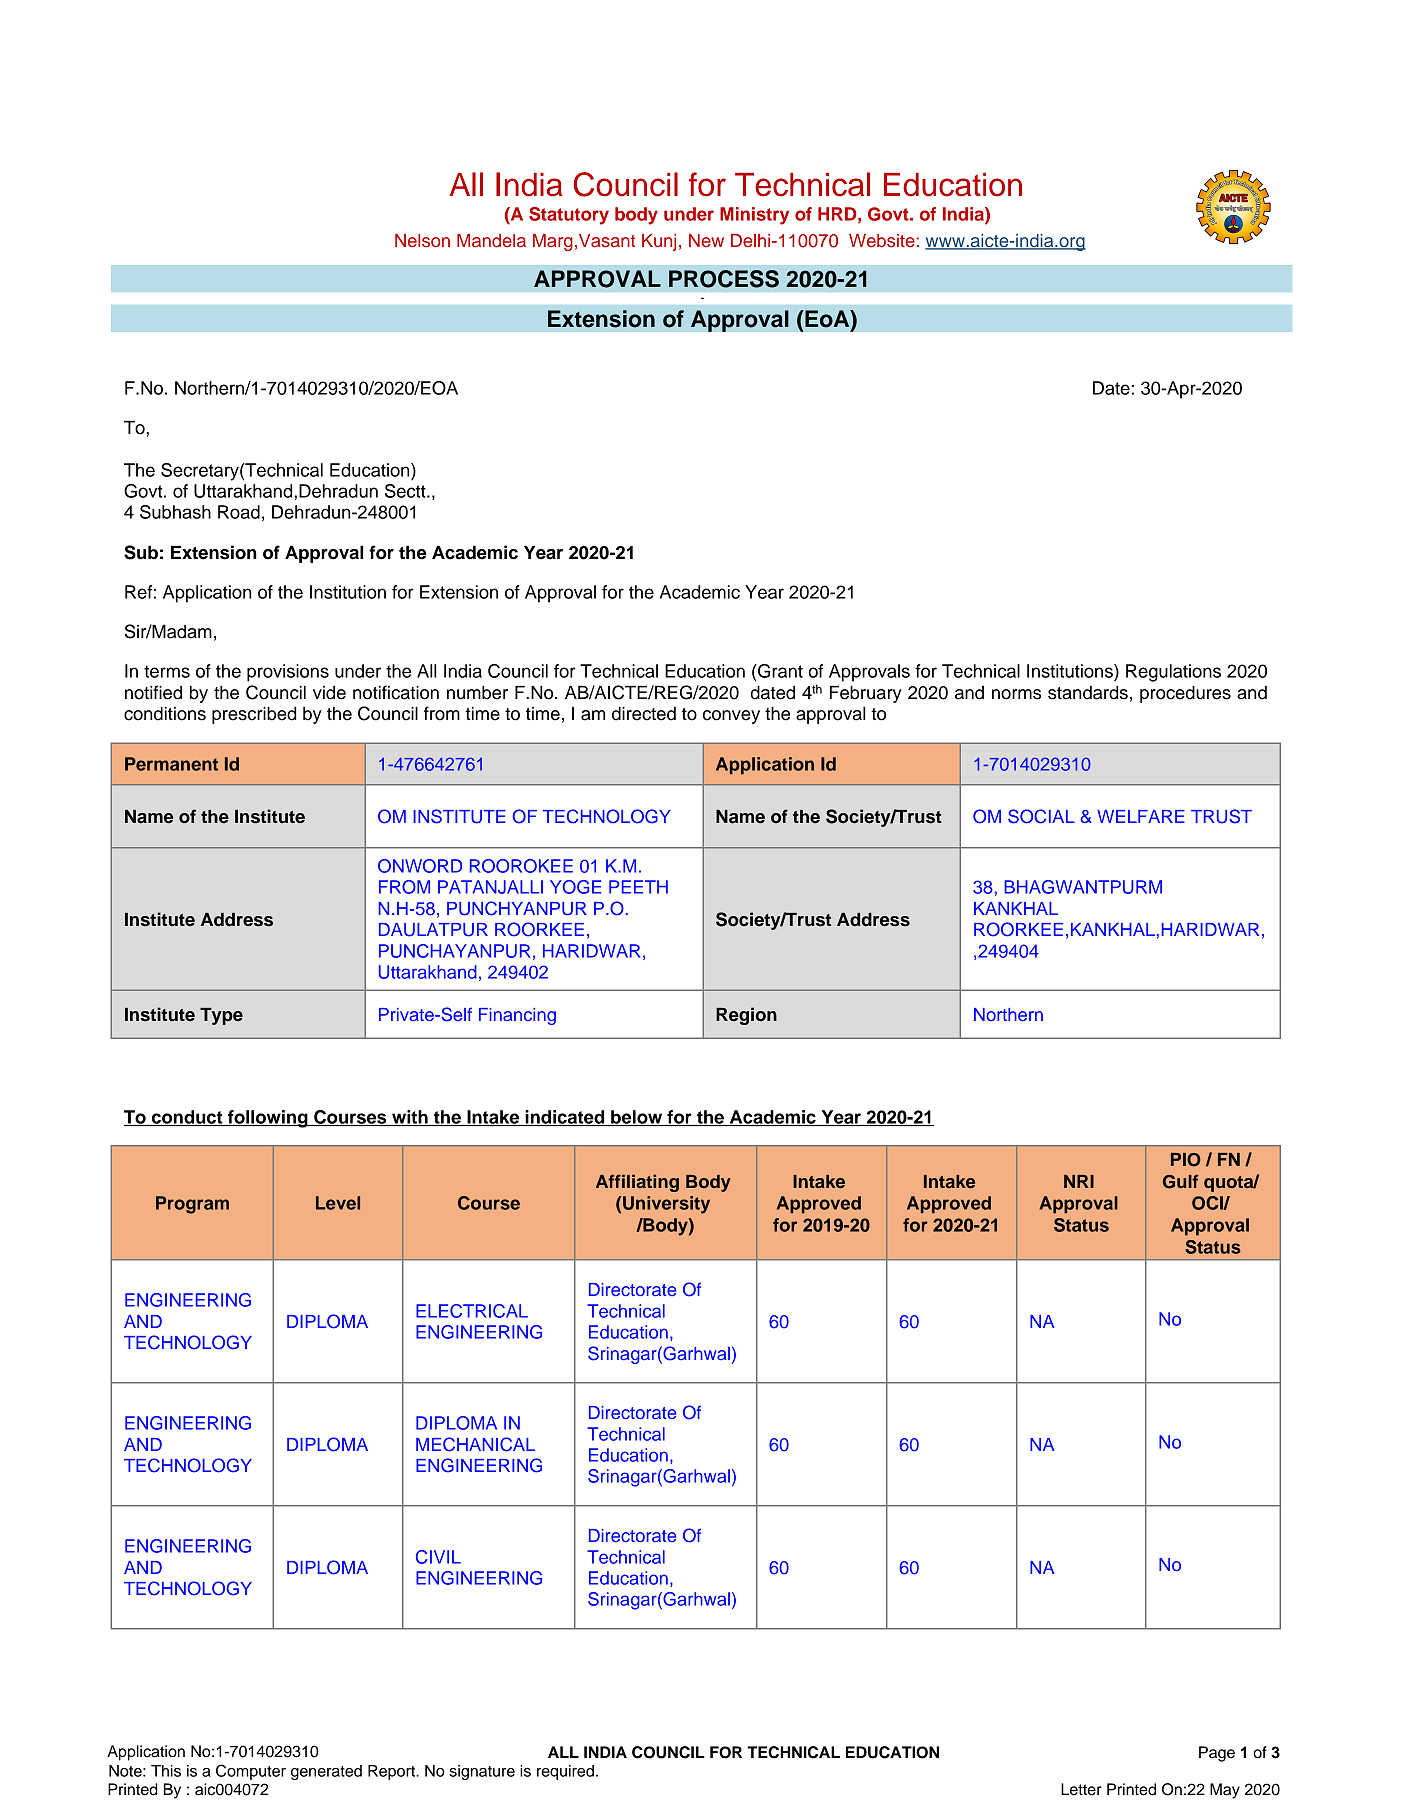  What do you see at coordinates (288, 673) in the document?
I see `provisions` at bounding box center [288, 673].
